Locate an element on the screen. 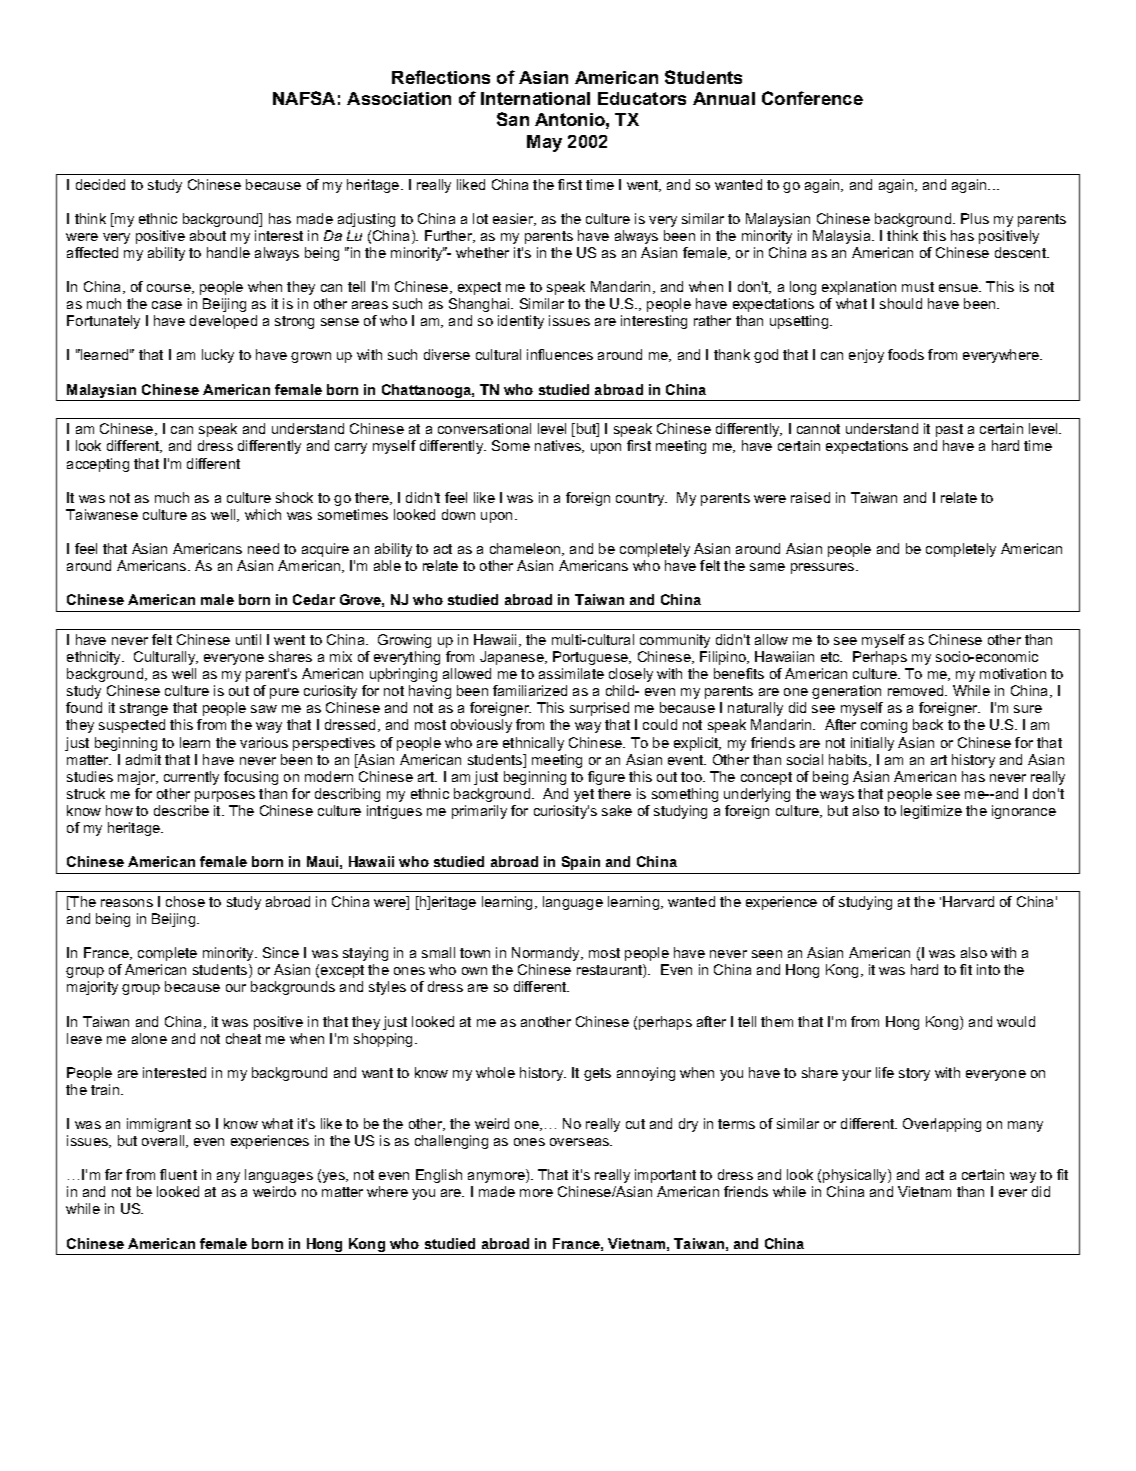  International is located at coordinates (535, 98).
